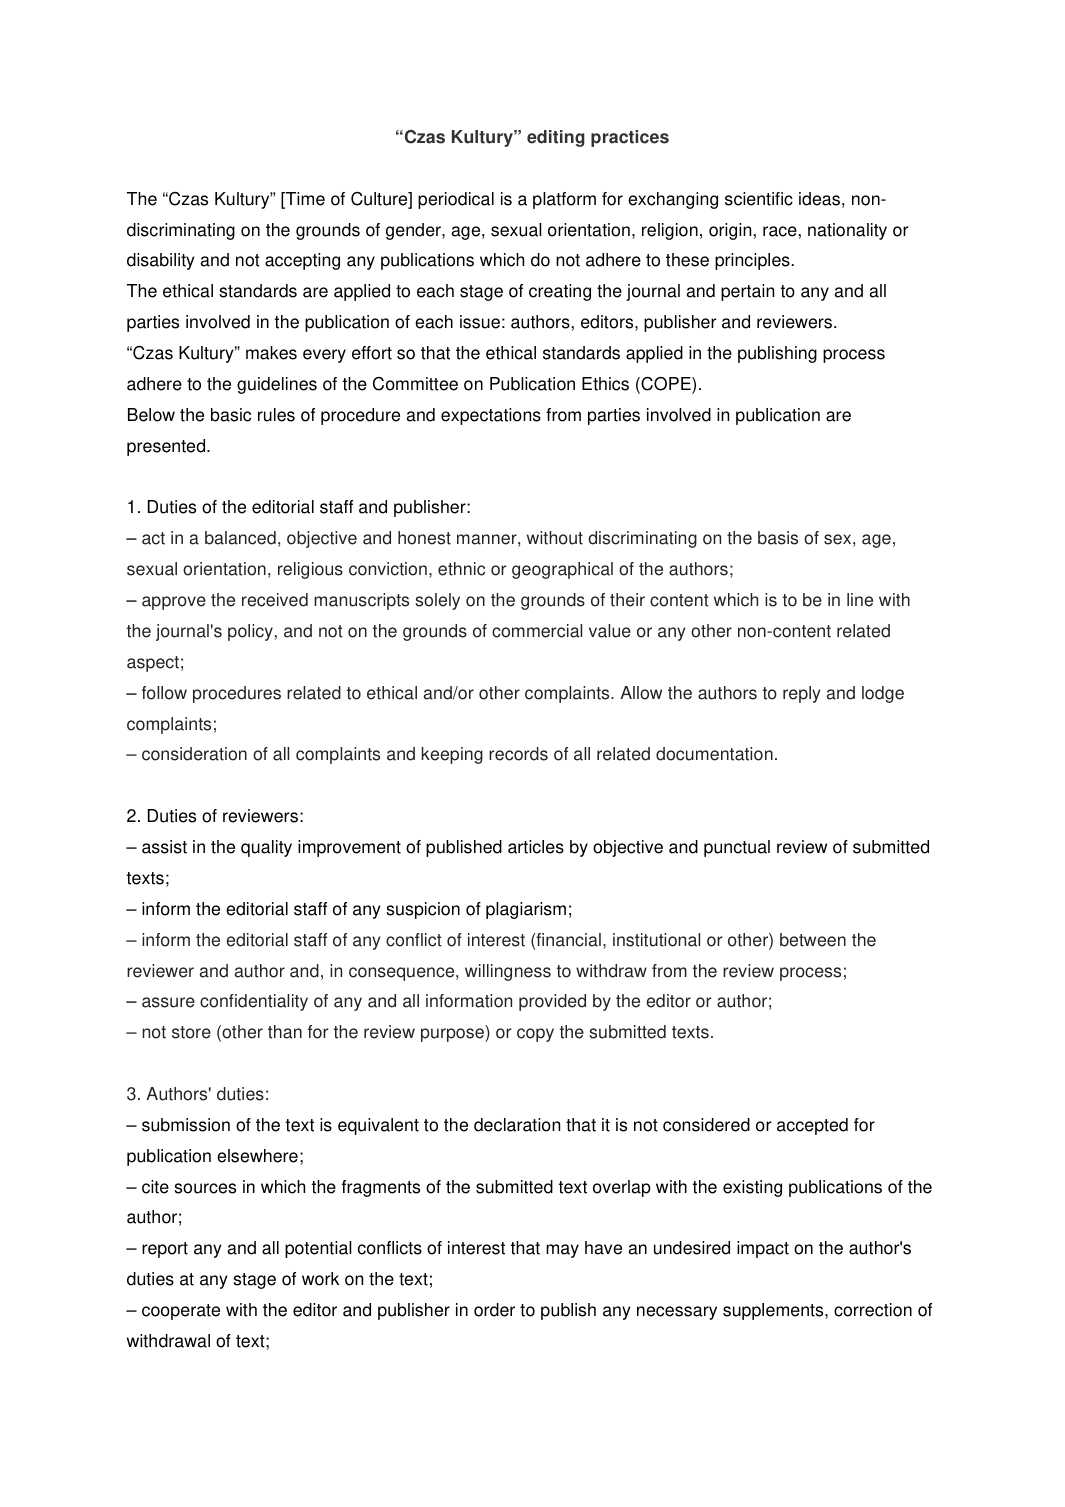  Describe the element at coordinates (194, 754) in the document. I see `consideration` at that location.
